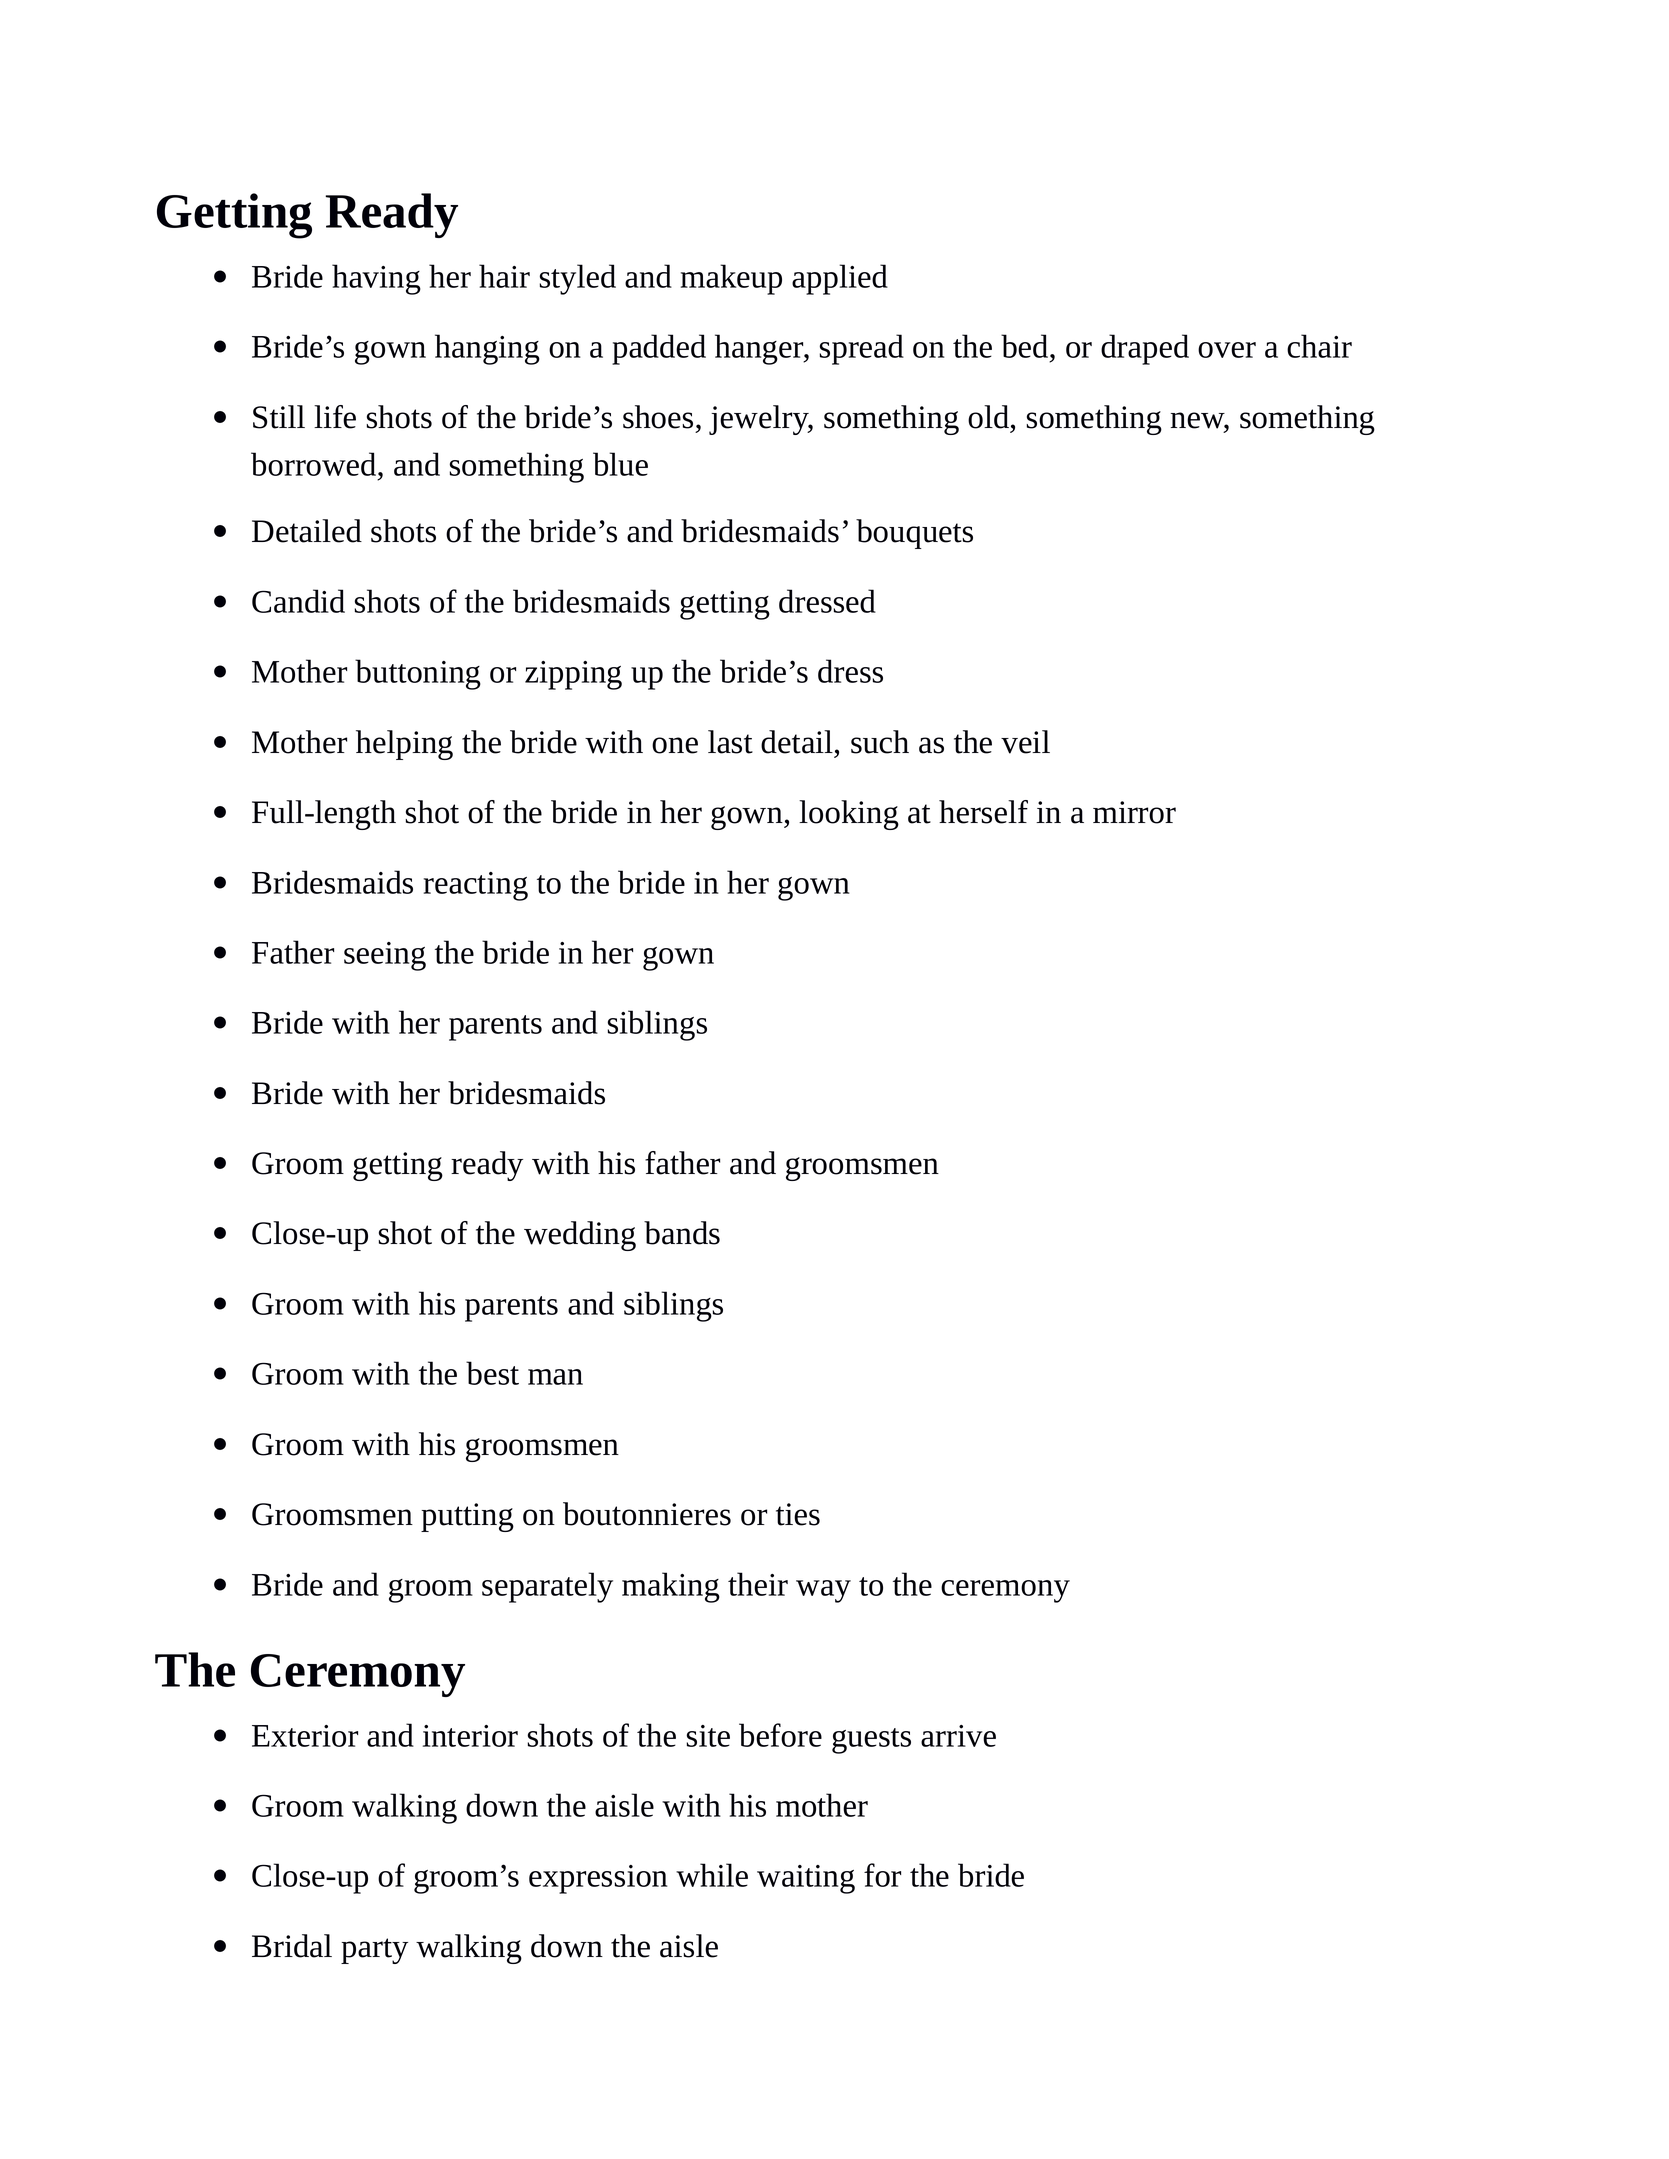 Image resolution: width=1669 pixels, height=2159 pixels. What do you see at coordinates (376, 279) in the image?
I see `having` at bounding box center [376, 279].
